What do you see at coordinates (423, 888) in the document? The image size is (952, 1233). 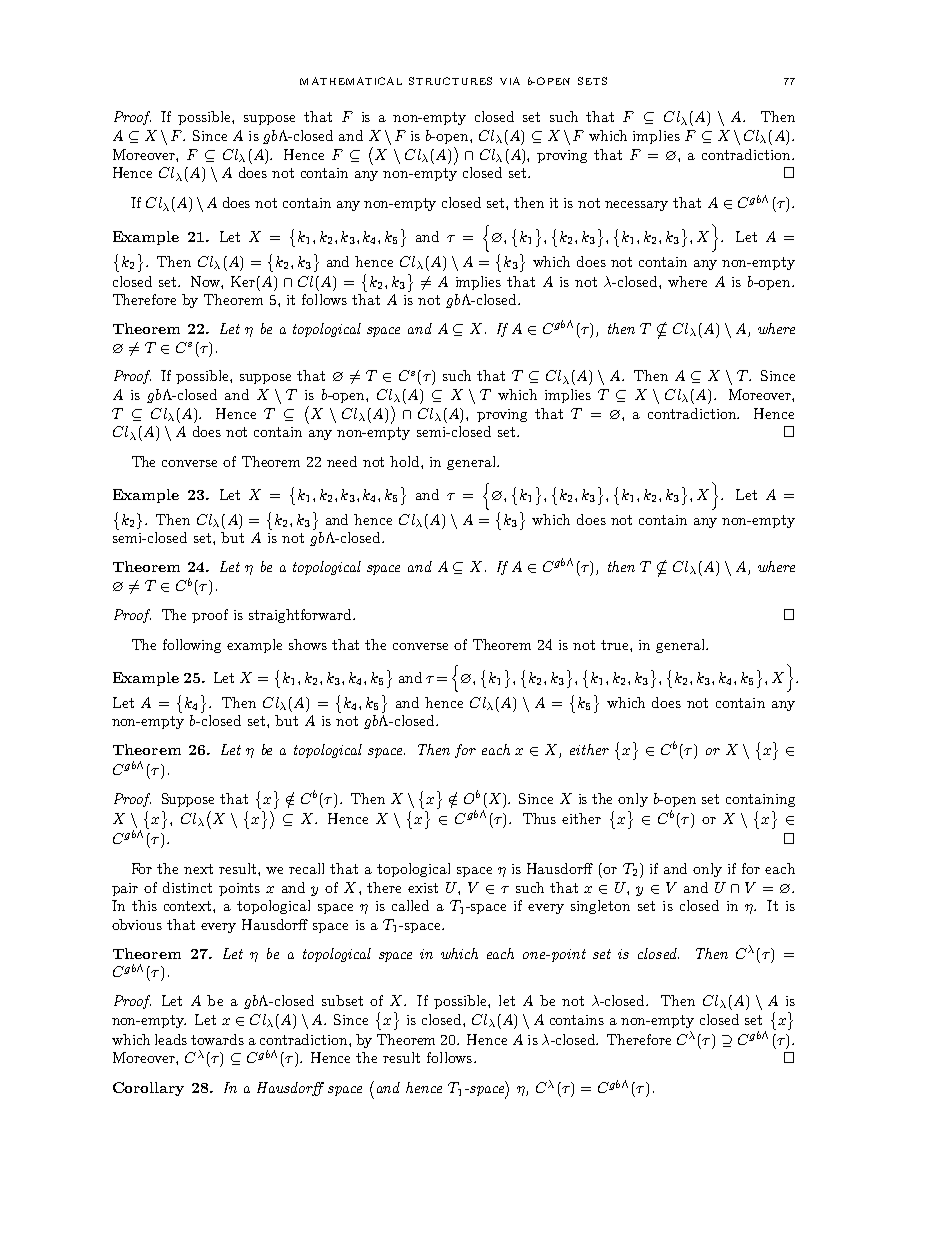 I see `exist` at bounding box center [423, 888].
